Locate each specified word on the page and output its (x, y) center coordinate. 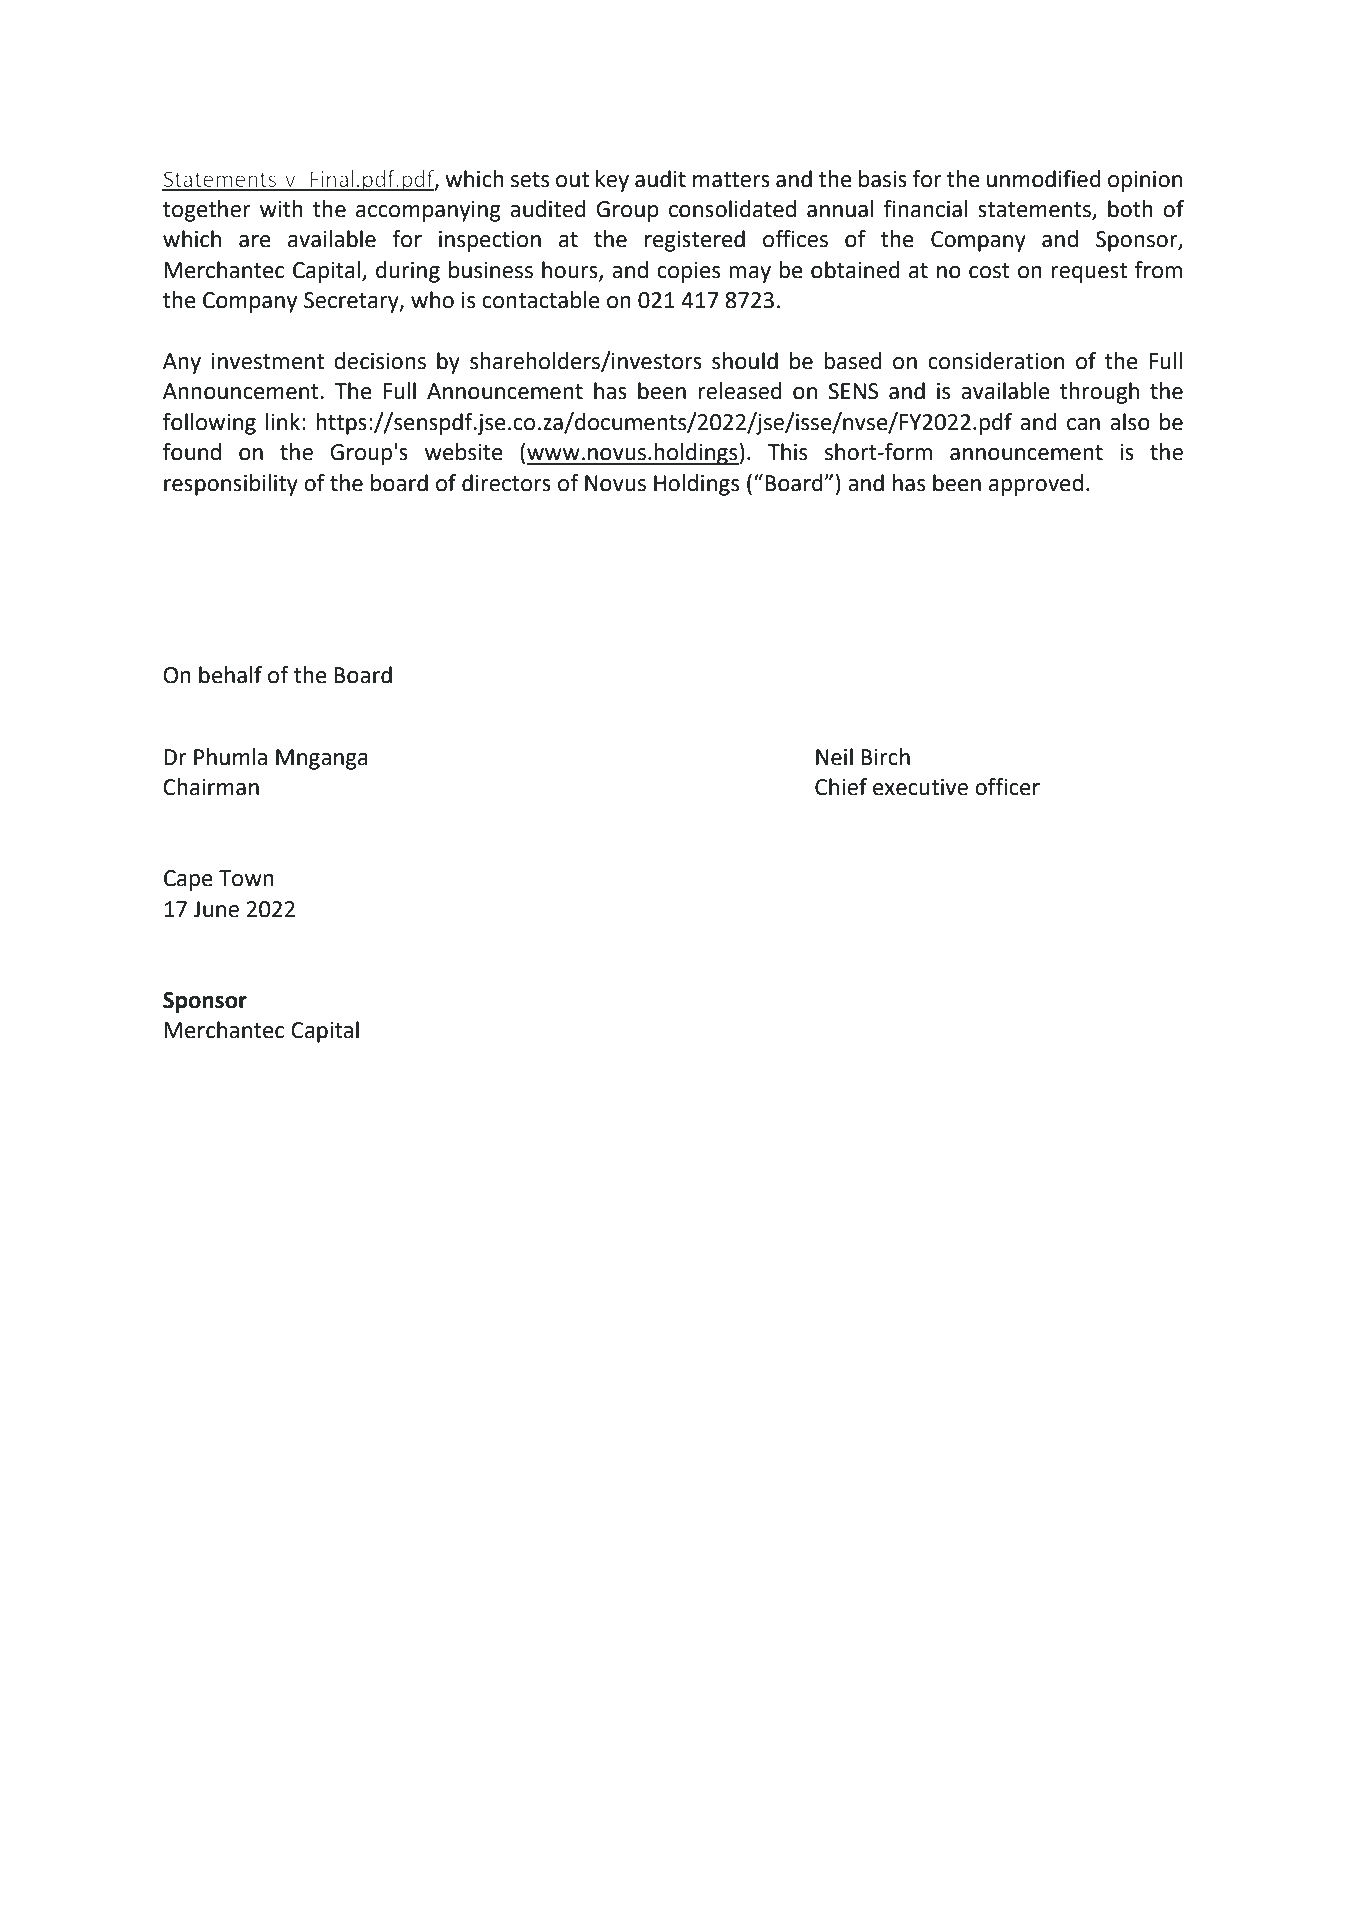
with (281, 209)
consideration (996, 361)
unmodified (1044, 179)
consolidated (732, 209)
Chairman (211, 787)
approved (1036, 485)
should (745, 361)
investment (268, 361)
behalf (230, 675)
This (787, 452)
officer (1007, 787)
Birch (885, 757)
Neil (834, 757)
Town (246, 878)
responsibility (231, 485)
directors (506, 483)
